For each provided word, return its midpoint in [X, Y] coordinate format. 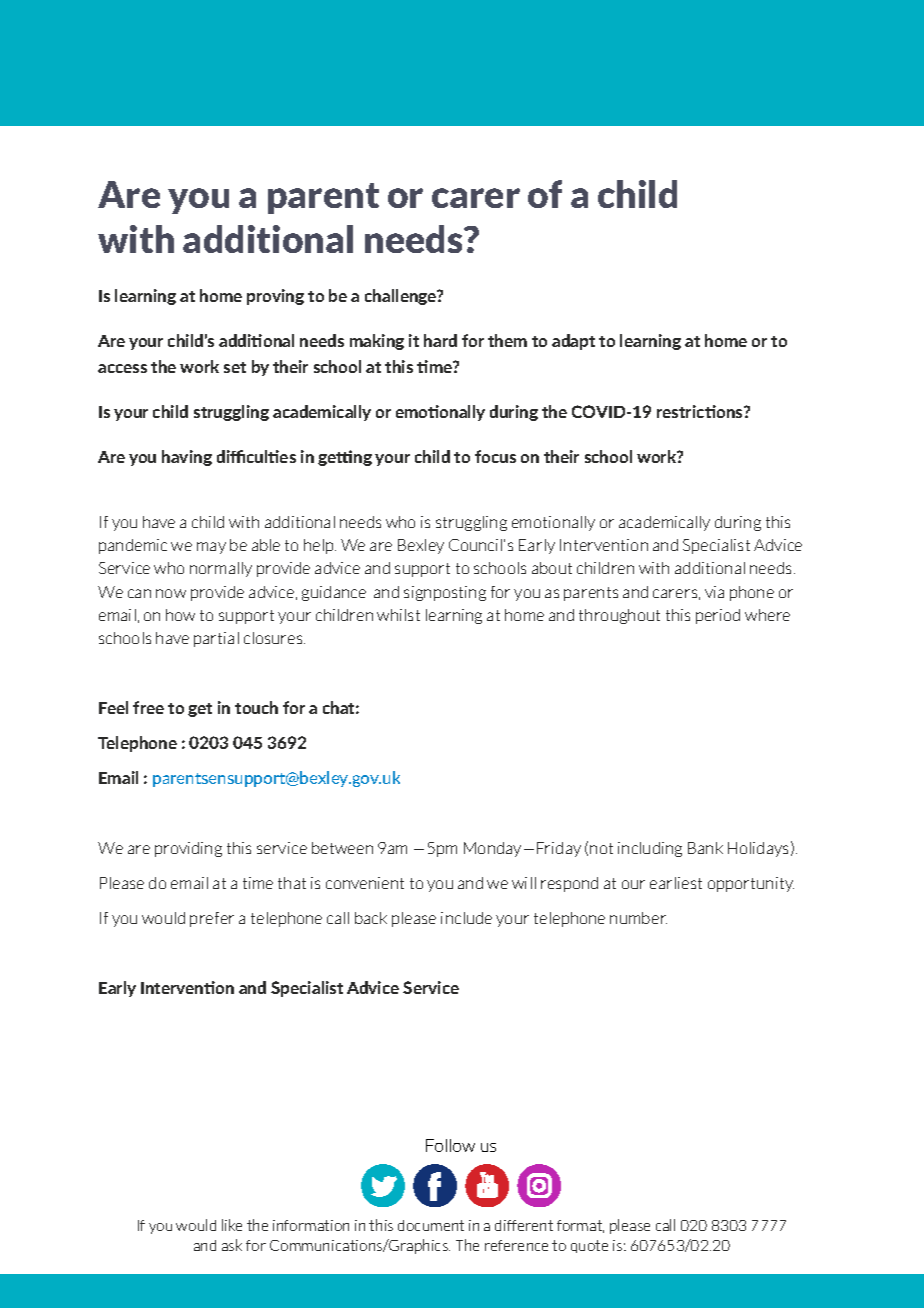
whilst [398, 615]
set [235, 367]
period [718, 616]
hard [440, 340]
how [180, 615]
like [232, 1225]
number [638, 918]
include [466, 918]
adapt [573, 342]
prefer [212, 919]
